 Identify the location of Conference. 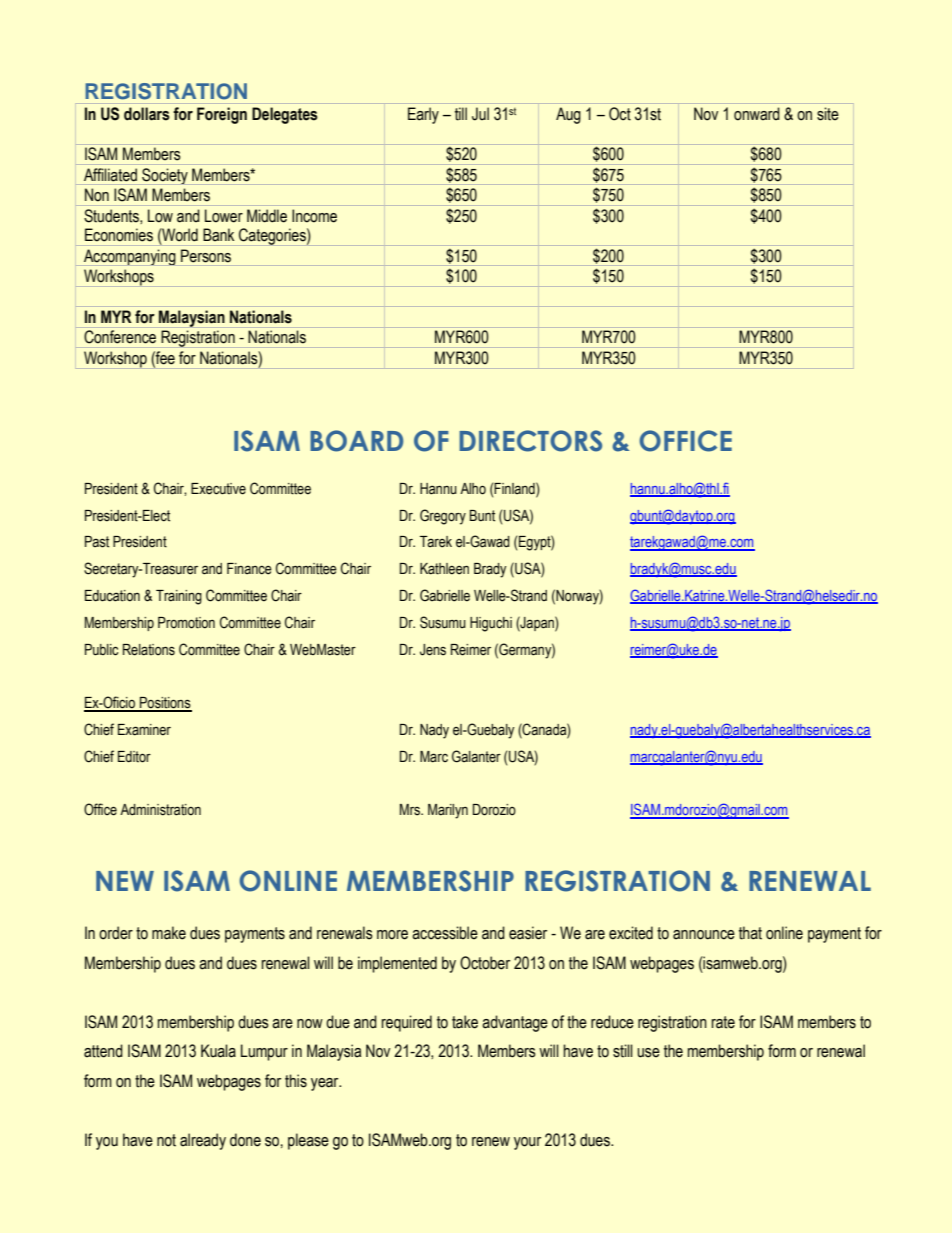
(120, 336).
